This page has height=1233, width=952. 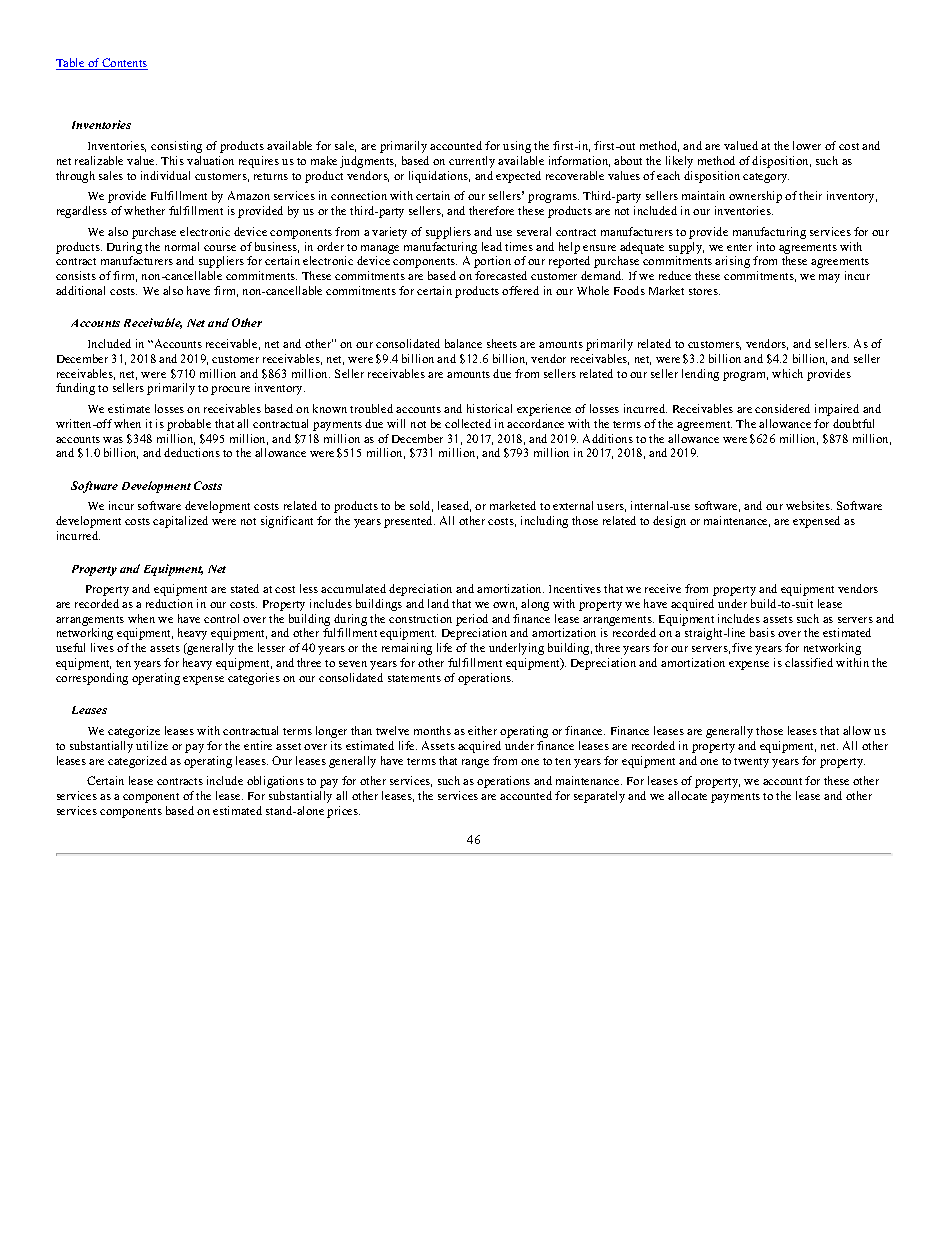 What do you see at coordinates (180, 522) in the page?
I see `capitalized` at bounding box center [180, 522].
